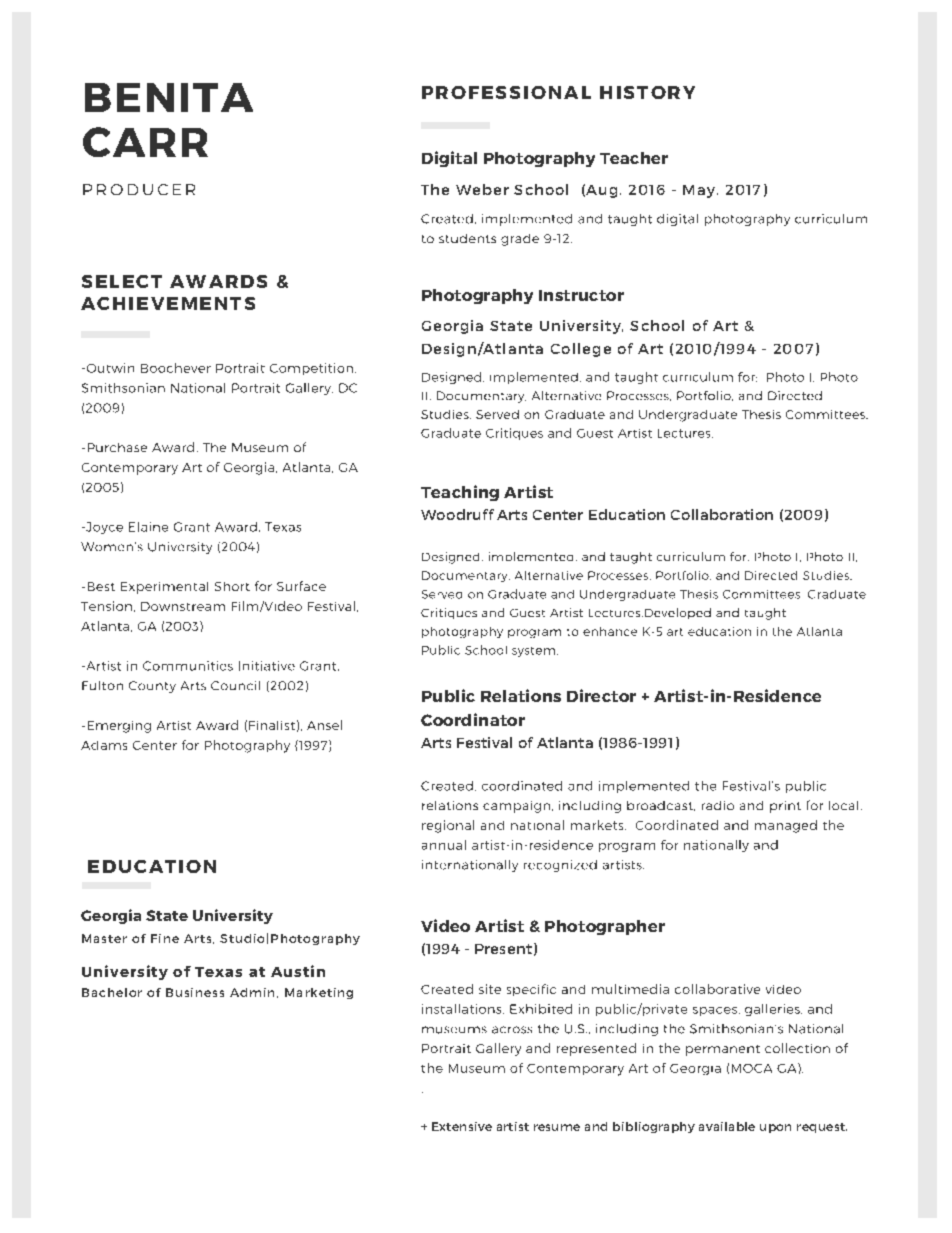 This screenshot has height=1233, width=952. I want to click on ACHIEVEMENTS, so click(168, 303).
